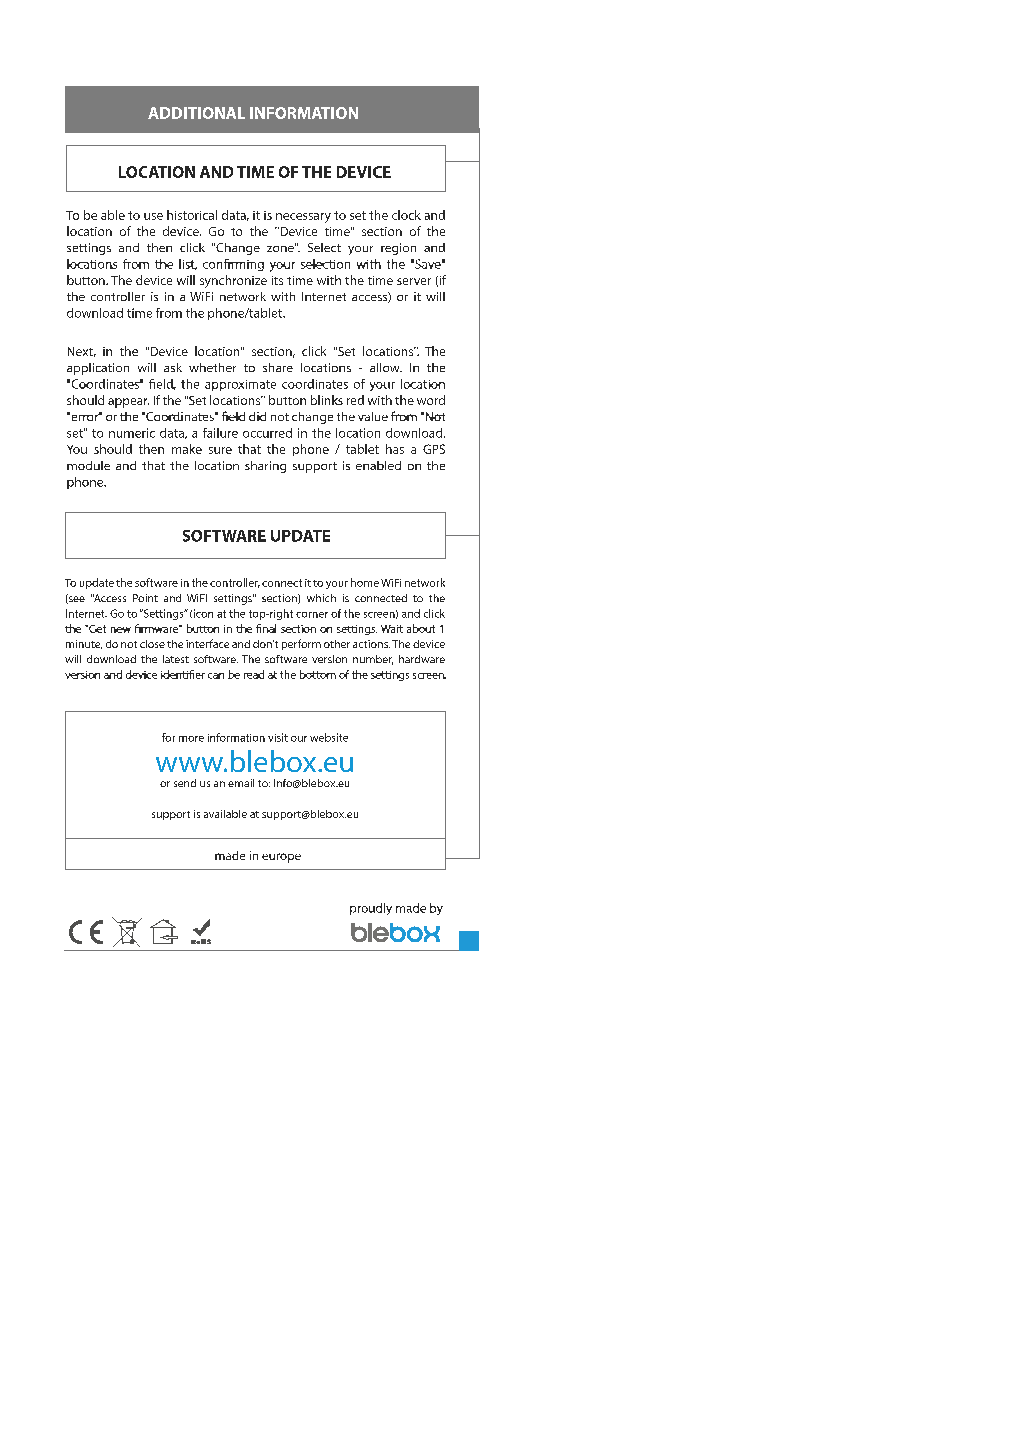 This page has height=1431, width=1012. What do you see at coordinates (406, 215) in the page?
I see `clock` at bounding box center [406, 215].
